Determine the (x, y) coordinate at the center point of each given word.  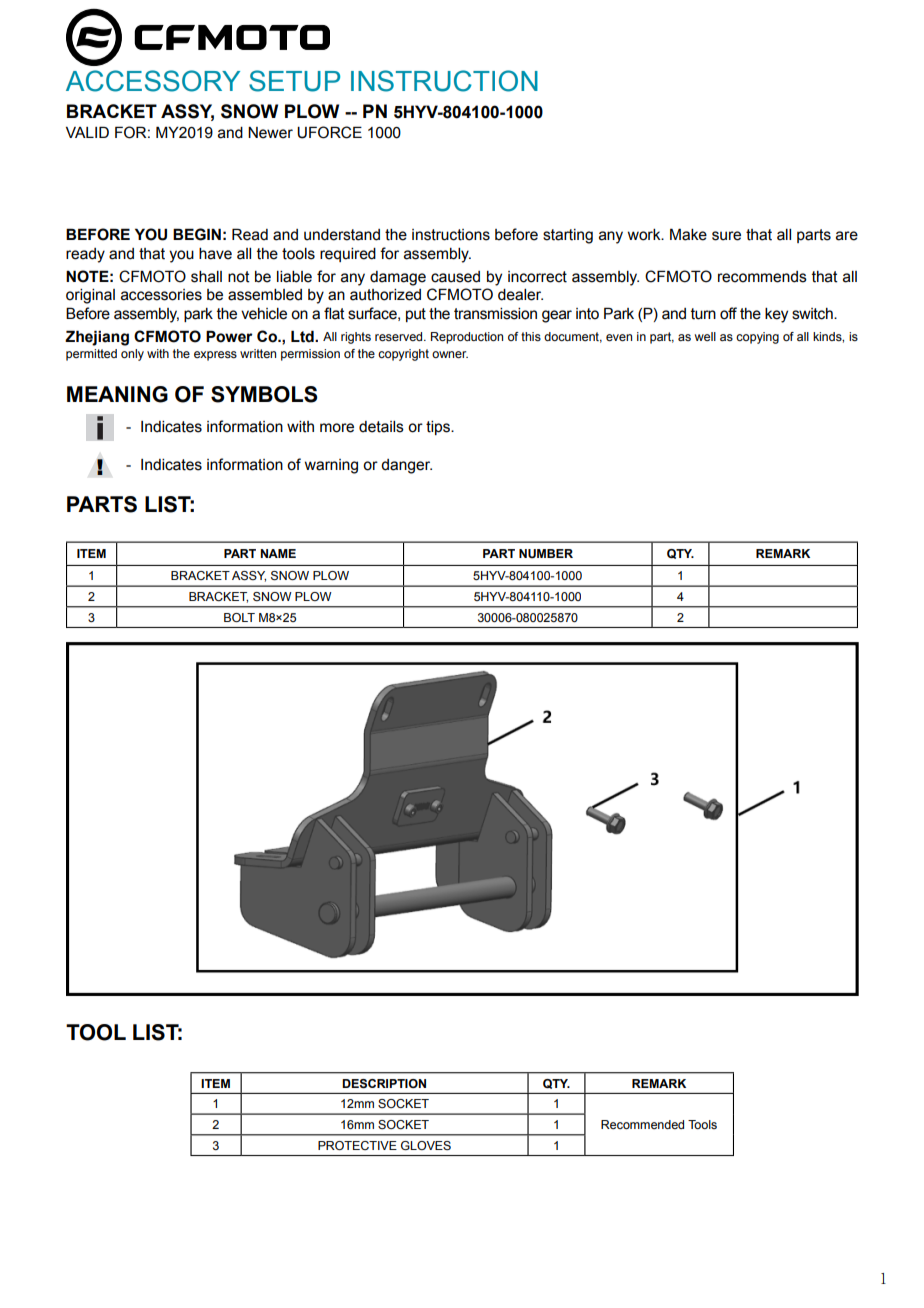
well (705, 336)
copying (757, 338)
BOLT (239, 617)
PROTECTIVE (357, 1145)
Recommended (642, 1124)
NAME (278, 553)
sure (726, 236)
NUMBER (546, 554)
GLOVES (426, 1145)
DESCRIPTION (384, 1084)
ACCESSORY (153, 81)
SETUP (294, 81)
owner (450, 354)
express (215, 356)
